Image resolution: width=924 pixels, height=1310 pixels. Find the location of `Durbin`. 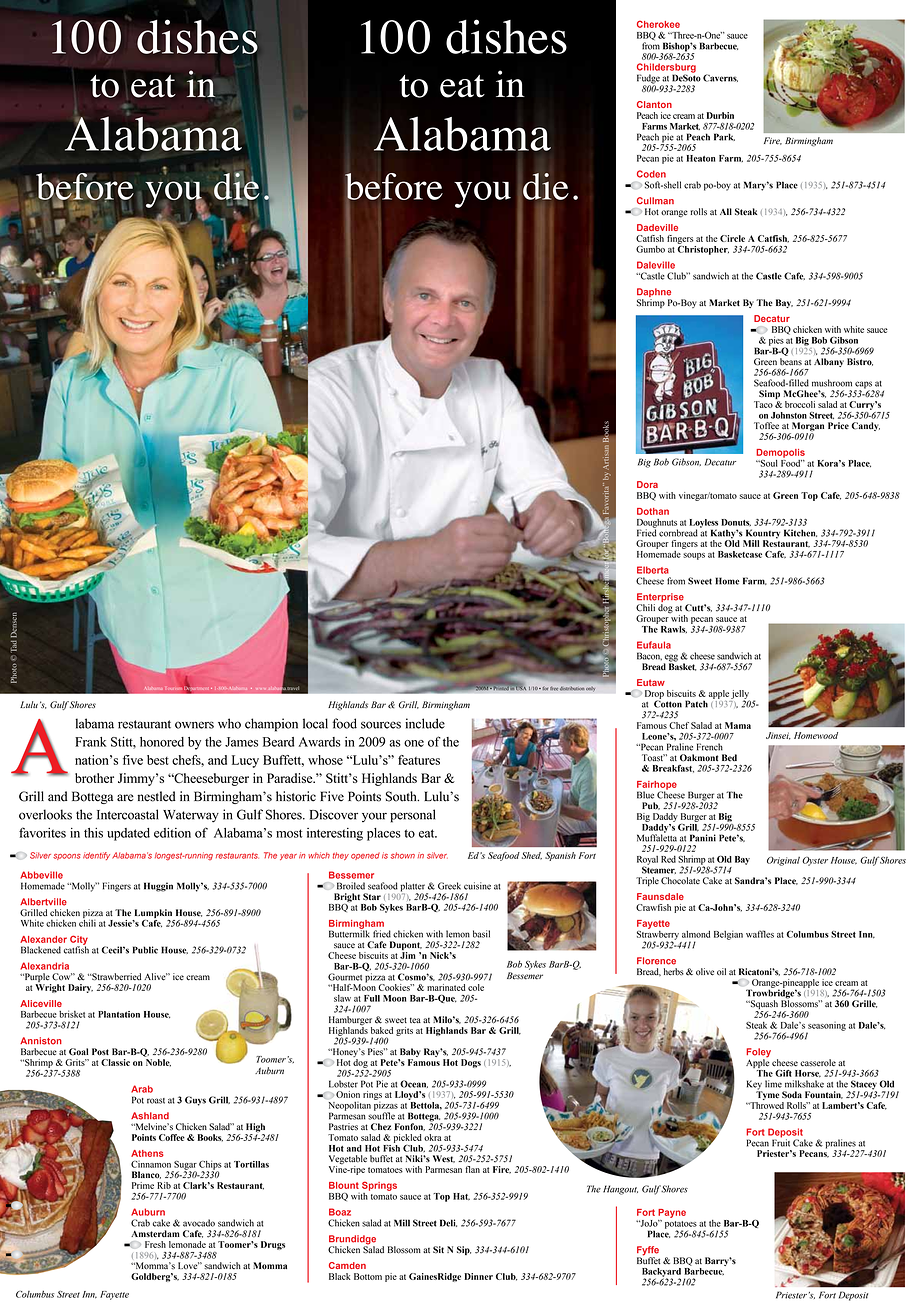

Durbin is located at coordinates (720, 115).
